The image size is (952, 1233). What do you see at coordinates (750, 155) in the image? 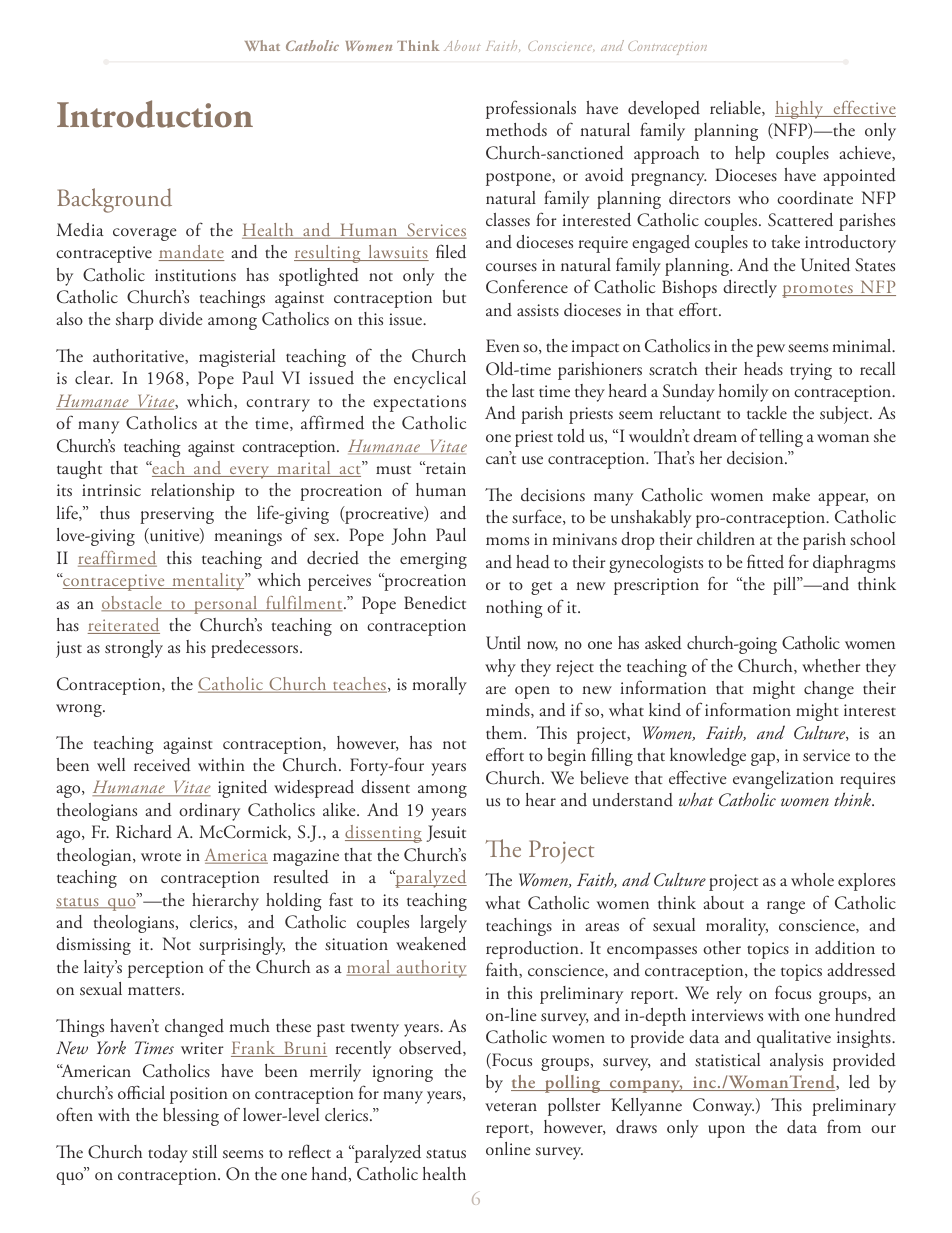
I see `help` at bounding box center [750, 155].
